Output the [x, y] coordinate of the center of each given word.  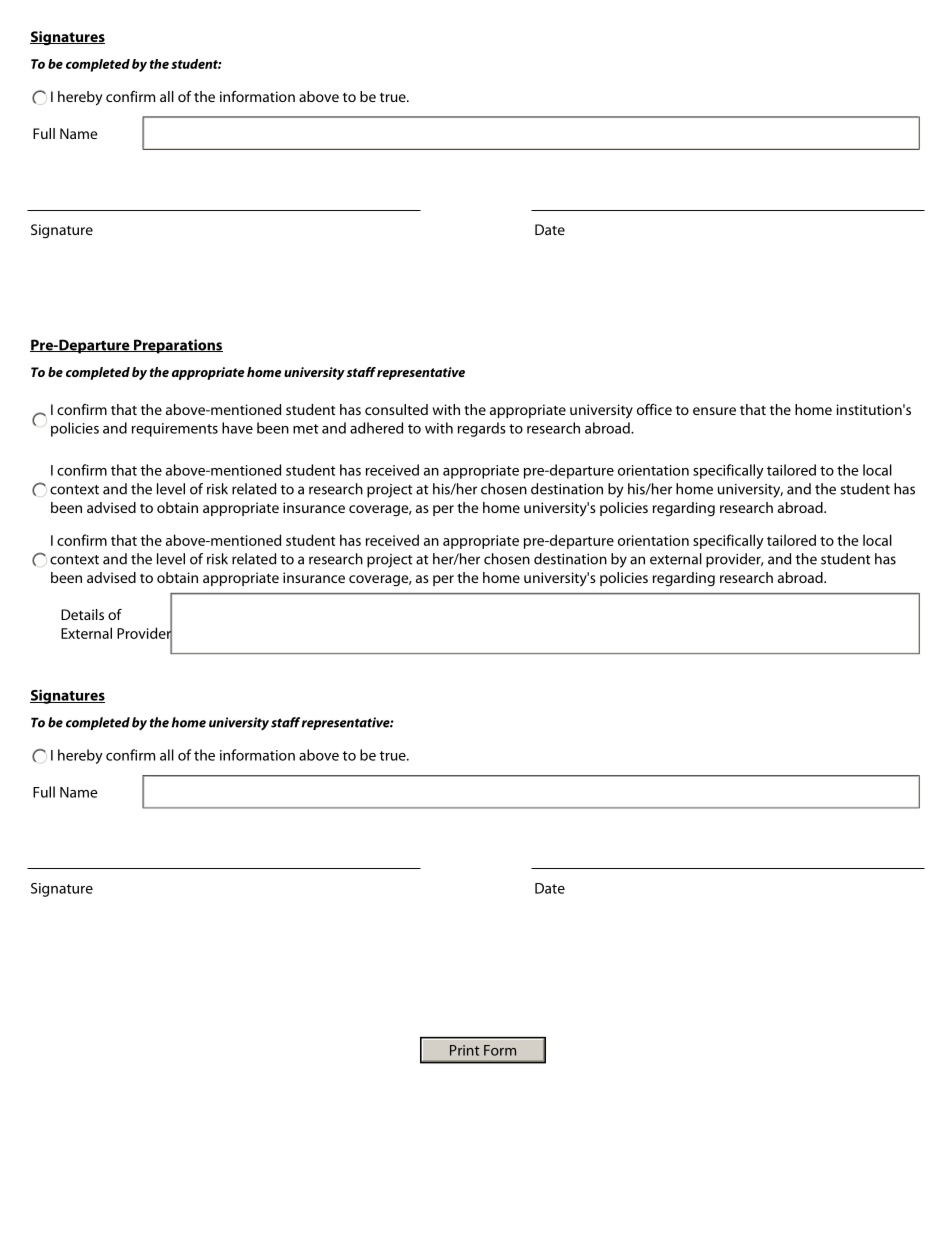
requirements [175, 430]
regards [482, 429]
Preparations [177, 346]
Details [82, 614]
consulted [396, 409]
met [306, 429]
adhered [376, 428]
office [654, 409]
